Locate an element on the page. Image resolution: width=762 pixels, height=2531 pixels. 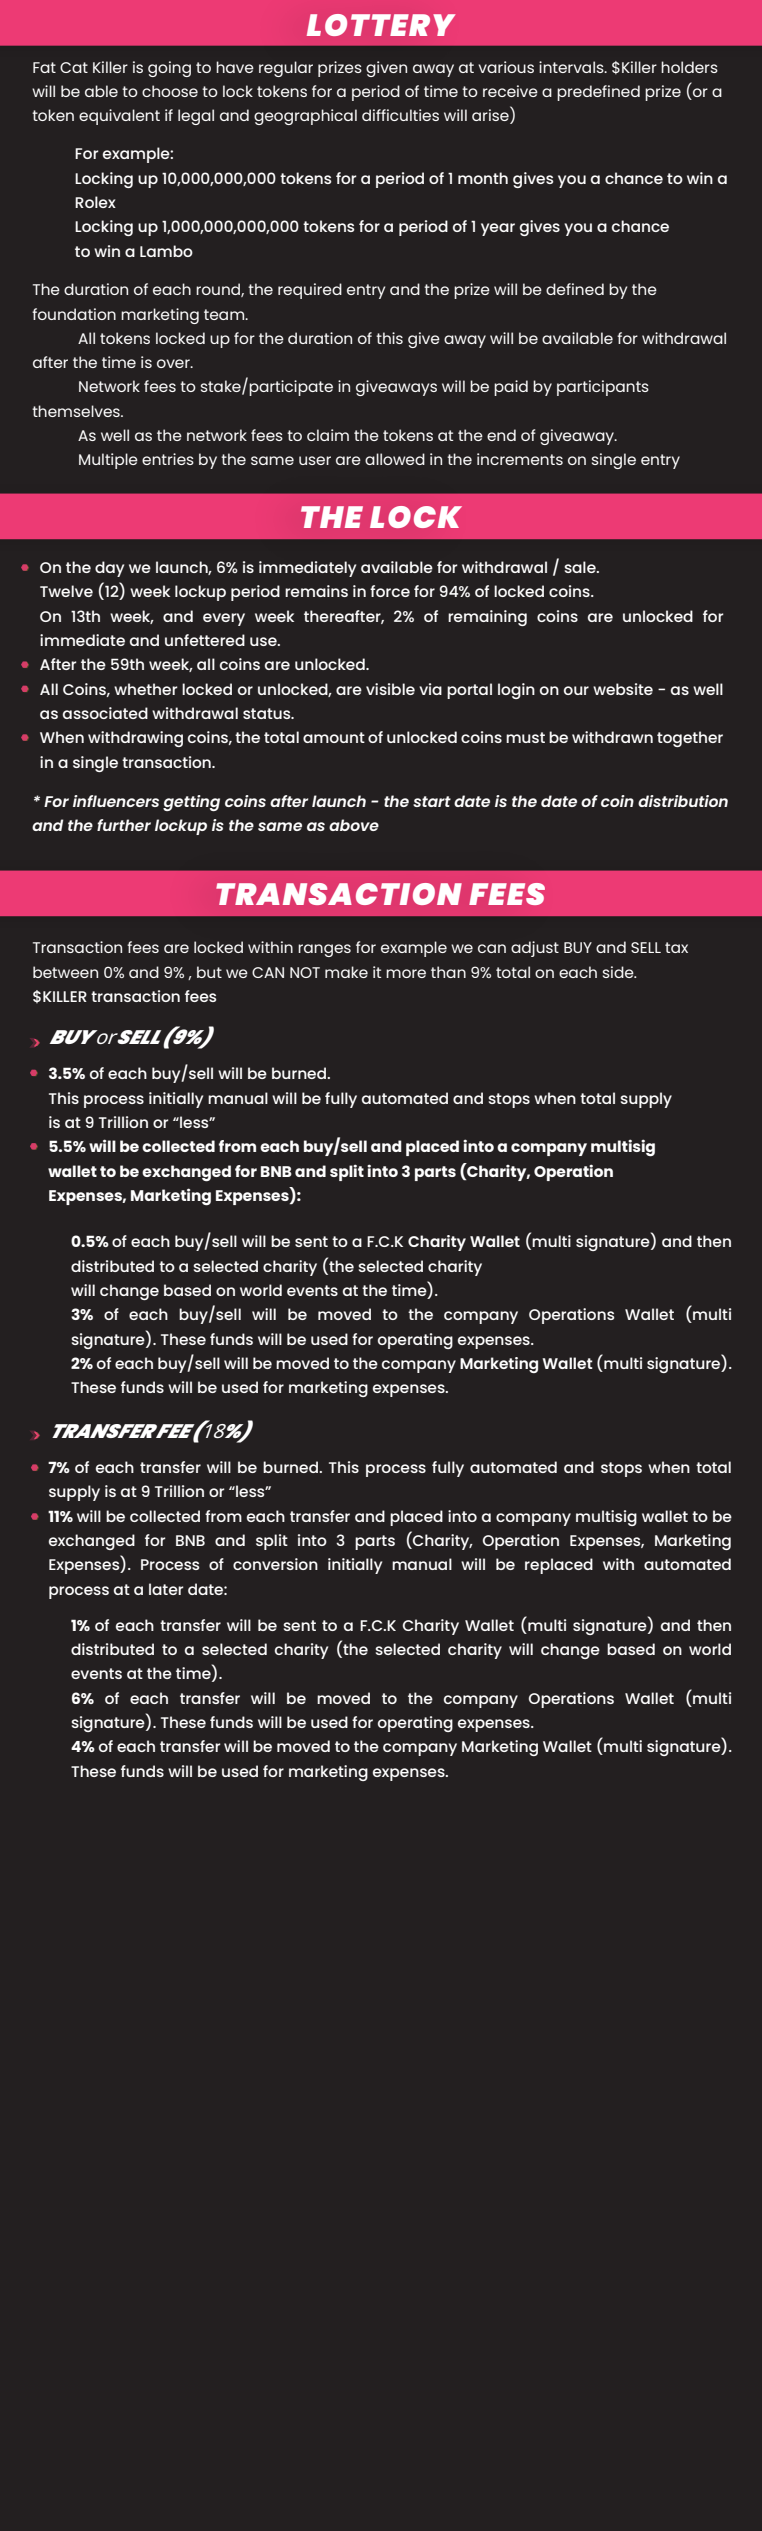
make is located at coordinates (346, 972).
